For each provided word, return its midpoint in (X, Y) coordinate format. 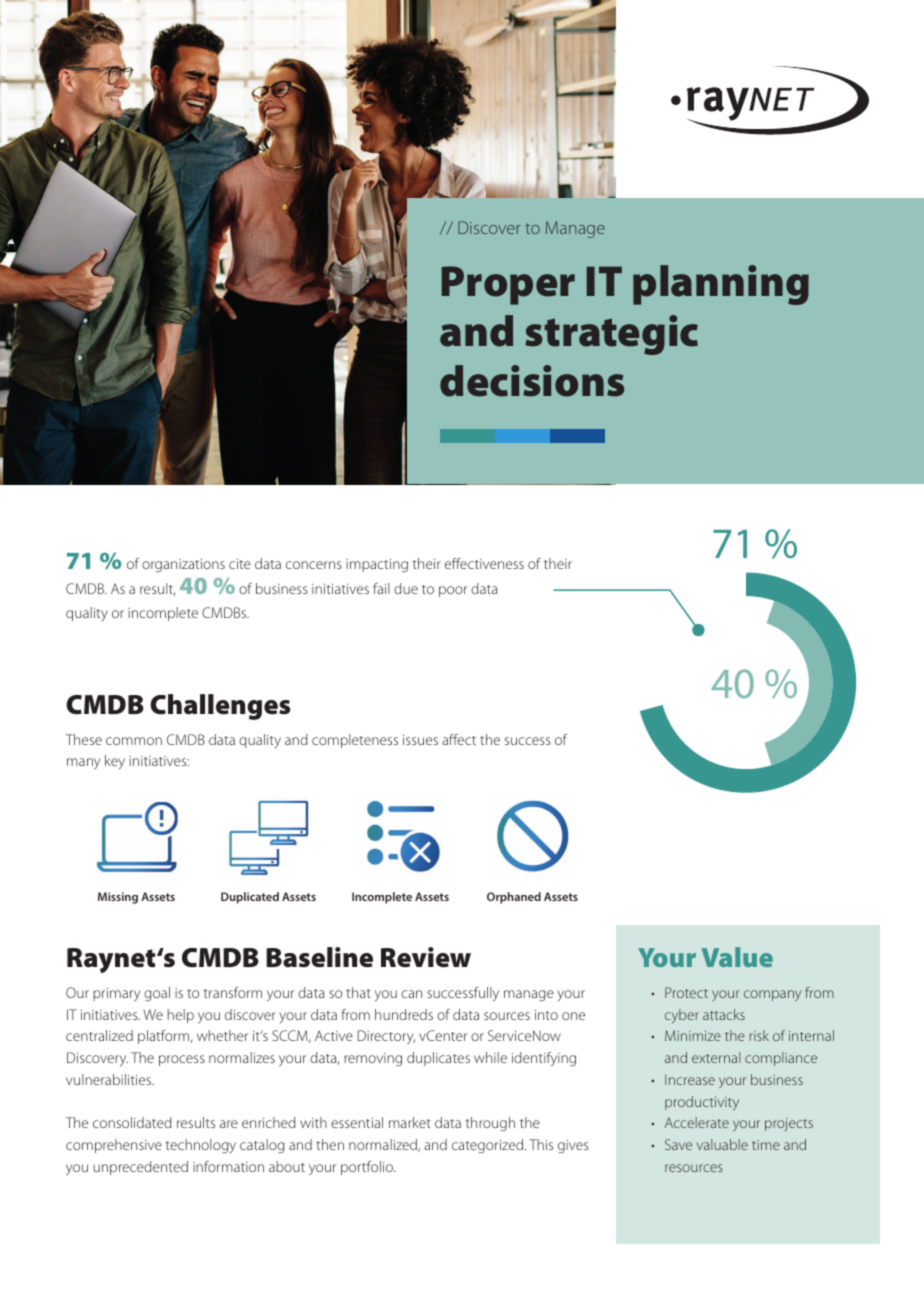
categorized (489, 1146)
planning (721, 285)
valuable (722, 1144)
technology (200, 1146)
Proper (508, 285)
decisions (532, 381)
